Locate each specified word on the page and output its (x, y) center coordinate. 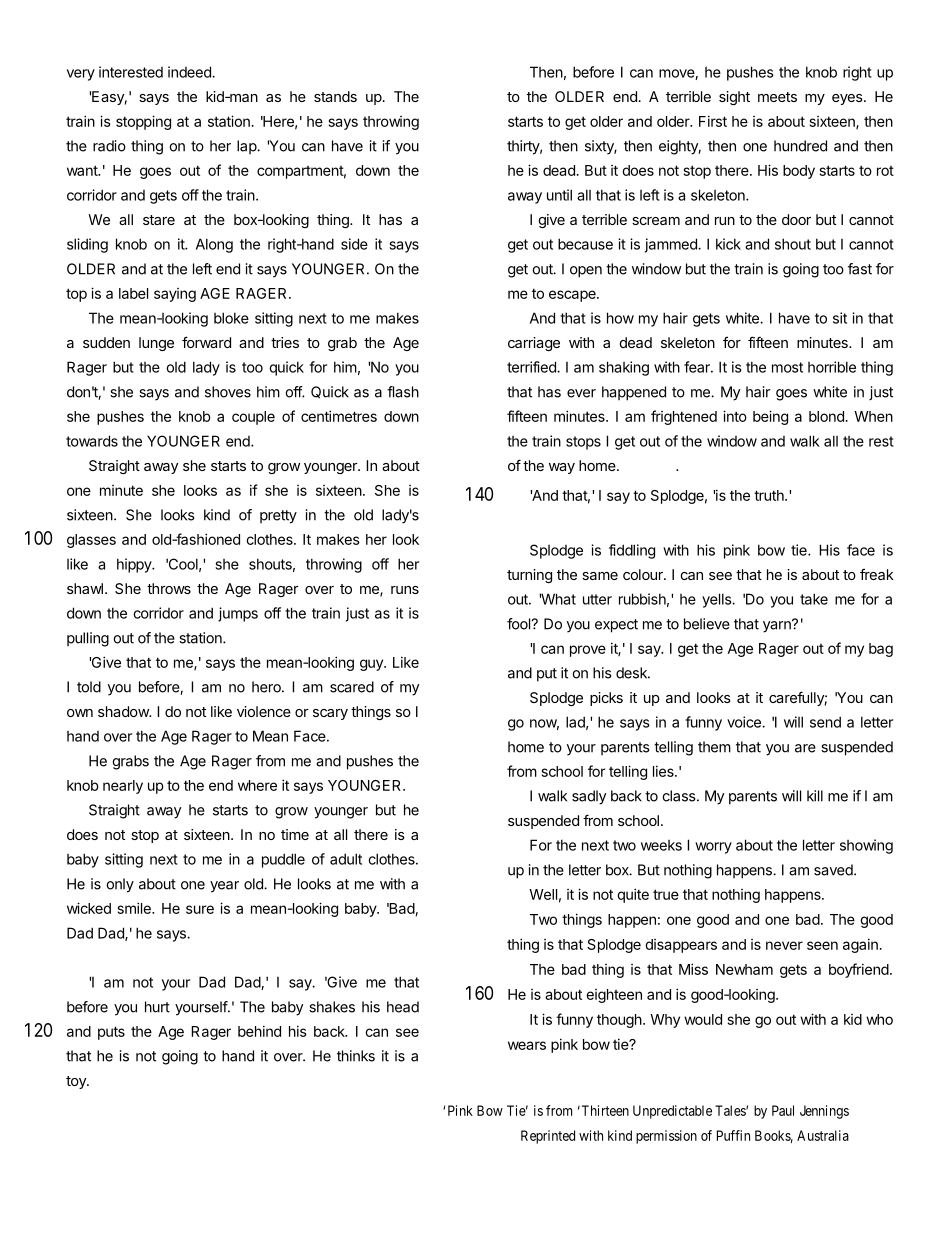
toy (77, 1082)
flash (403, 392)
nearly (123, 787)
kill (815, 796)
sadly (589, 797)
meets (777, 97)
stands (335, 96)
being (770, 417)
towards (92, 441)
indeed (190, 72)
